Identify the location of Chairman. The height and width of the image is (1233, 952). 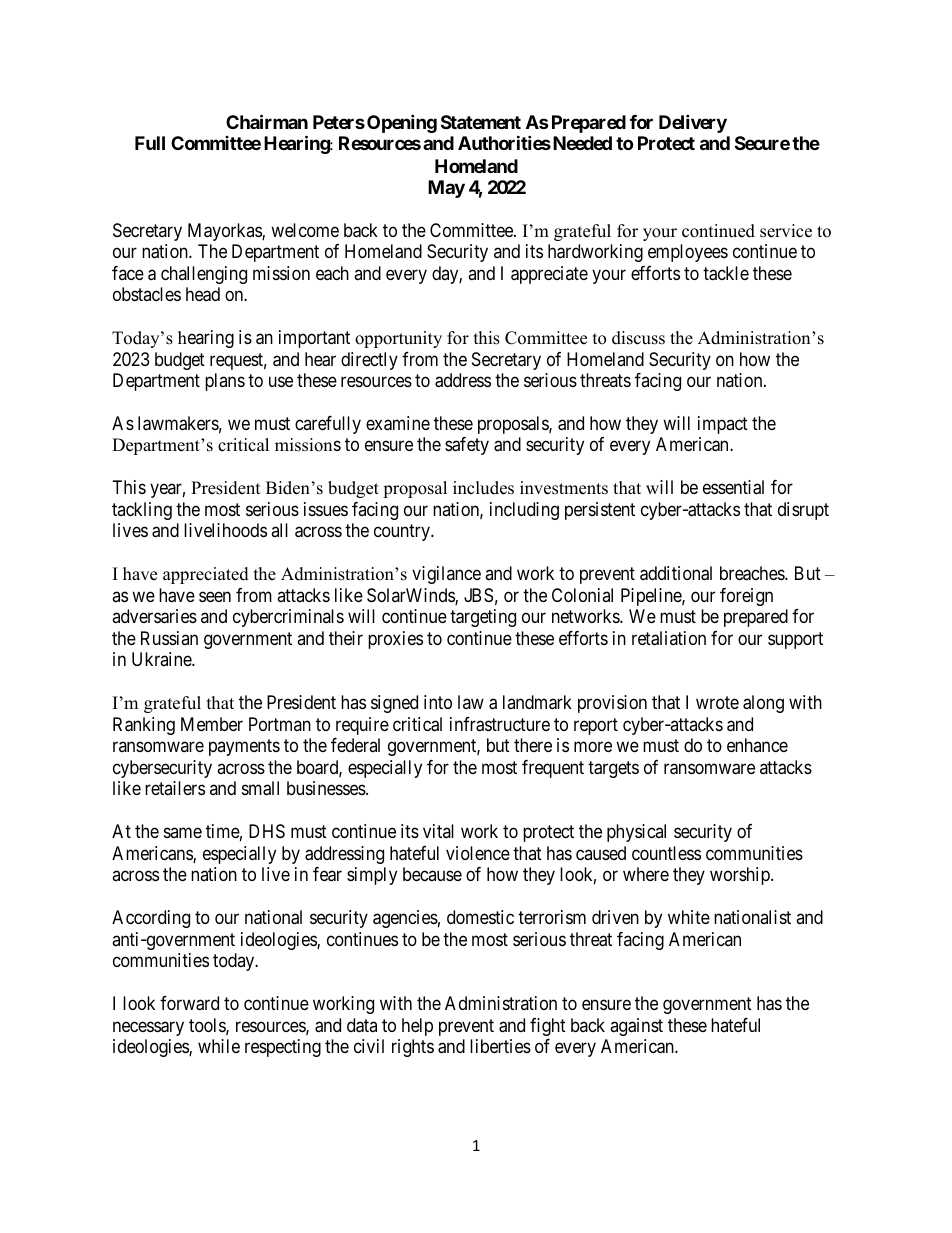
(267, 121).
